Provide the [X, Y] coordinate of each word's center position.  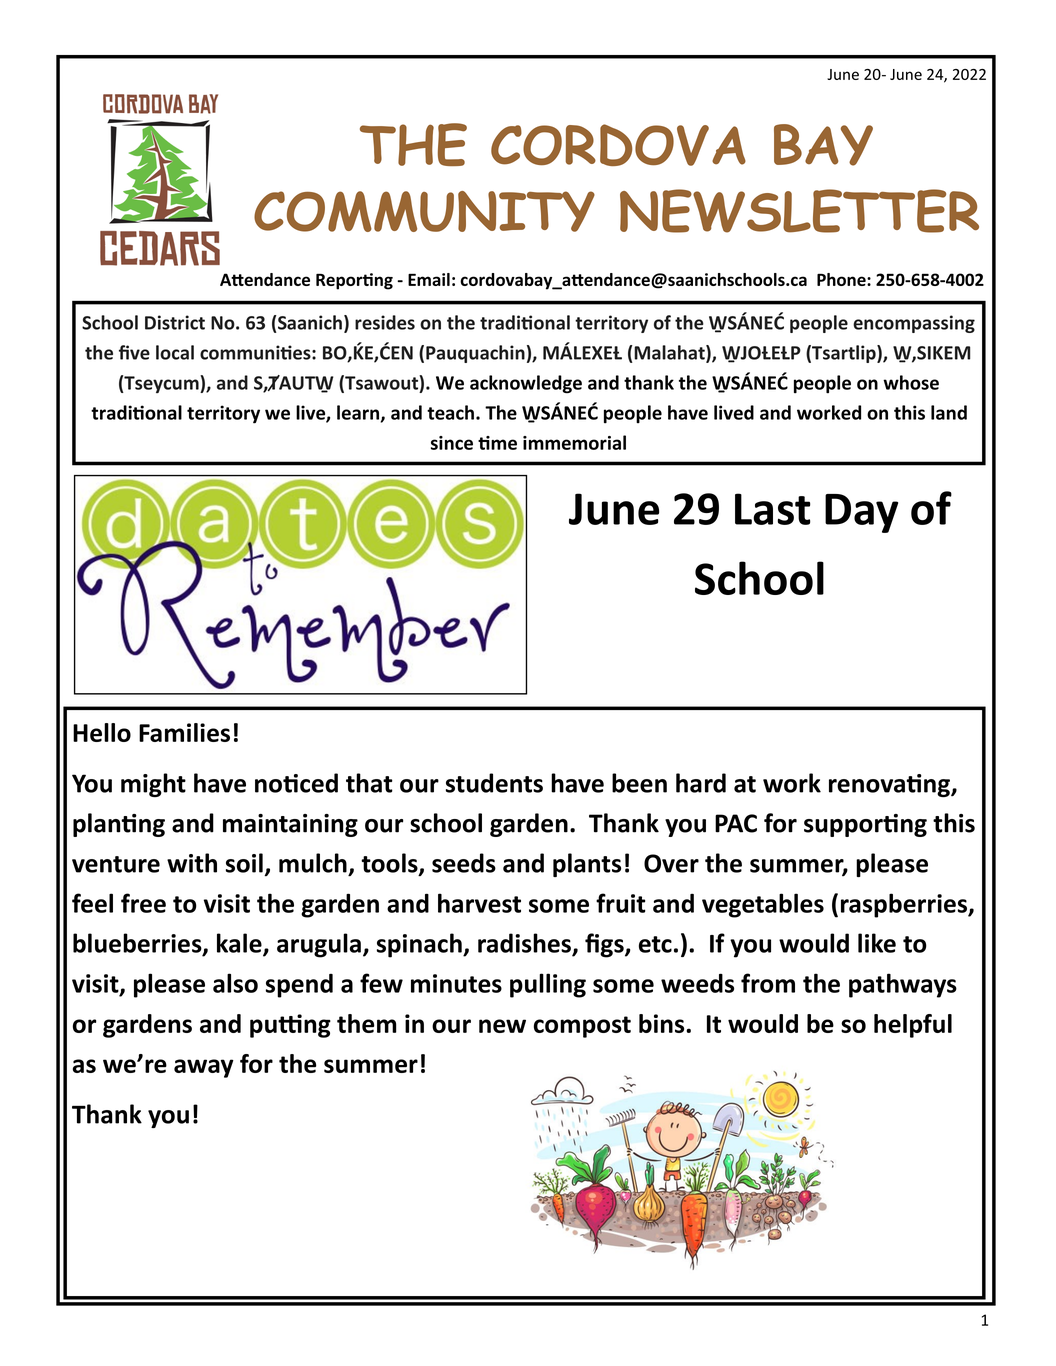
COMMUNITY [424, 211]
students [494, 783]
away [204, 1068]
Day [861, 513]
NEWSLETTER [799, 211]
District [175, 322]
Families [184, 732]
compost [582, 1027]
